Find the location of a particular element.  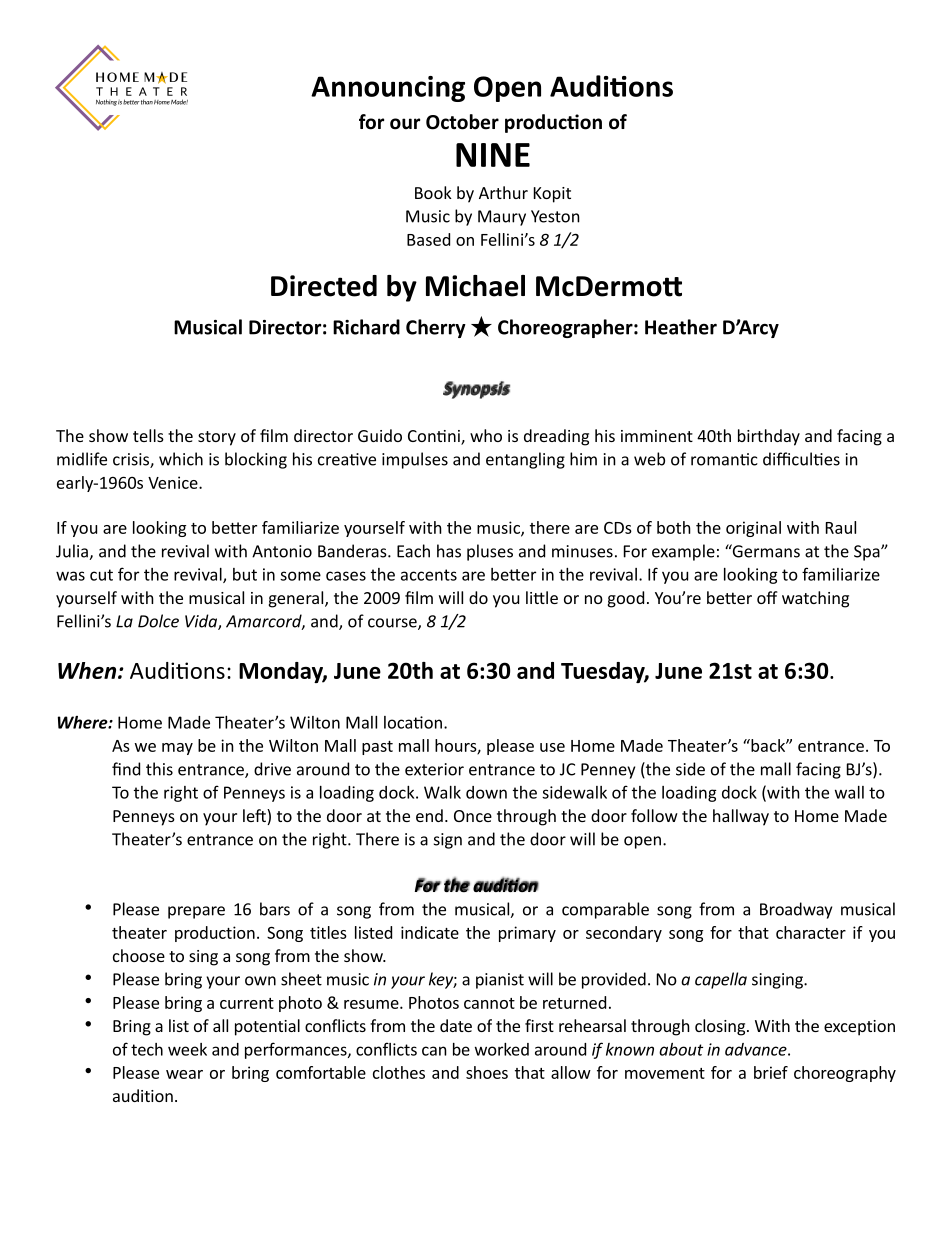

accents is located at coordinates (429, 575).
